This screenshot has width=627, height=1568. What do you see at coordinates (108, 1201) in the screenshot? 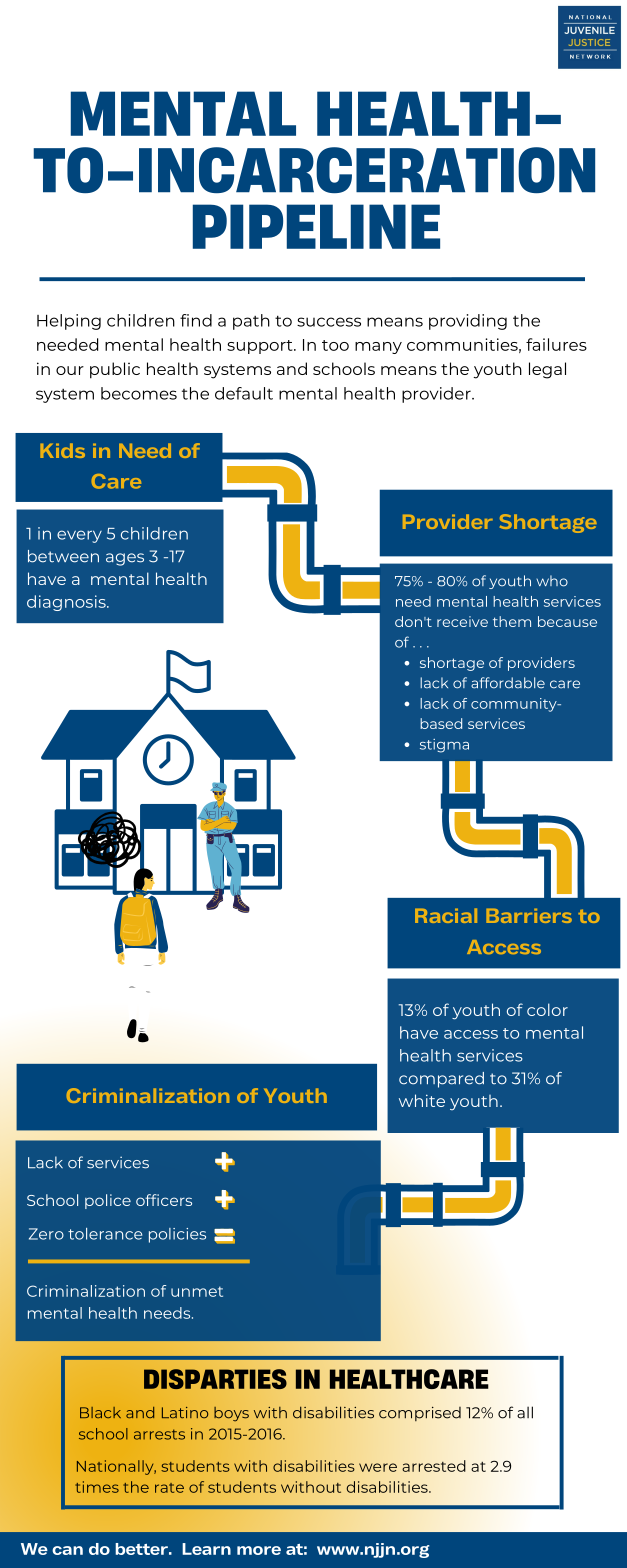
I see `police` at bounding box center [108, 1201].
